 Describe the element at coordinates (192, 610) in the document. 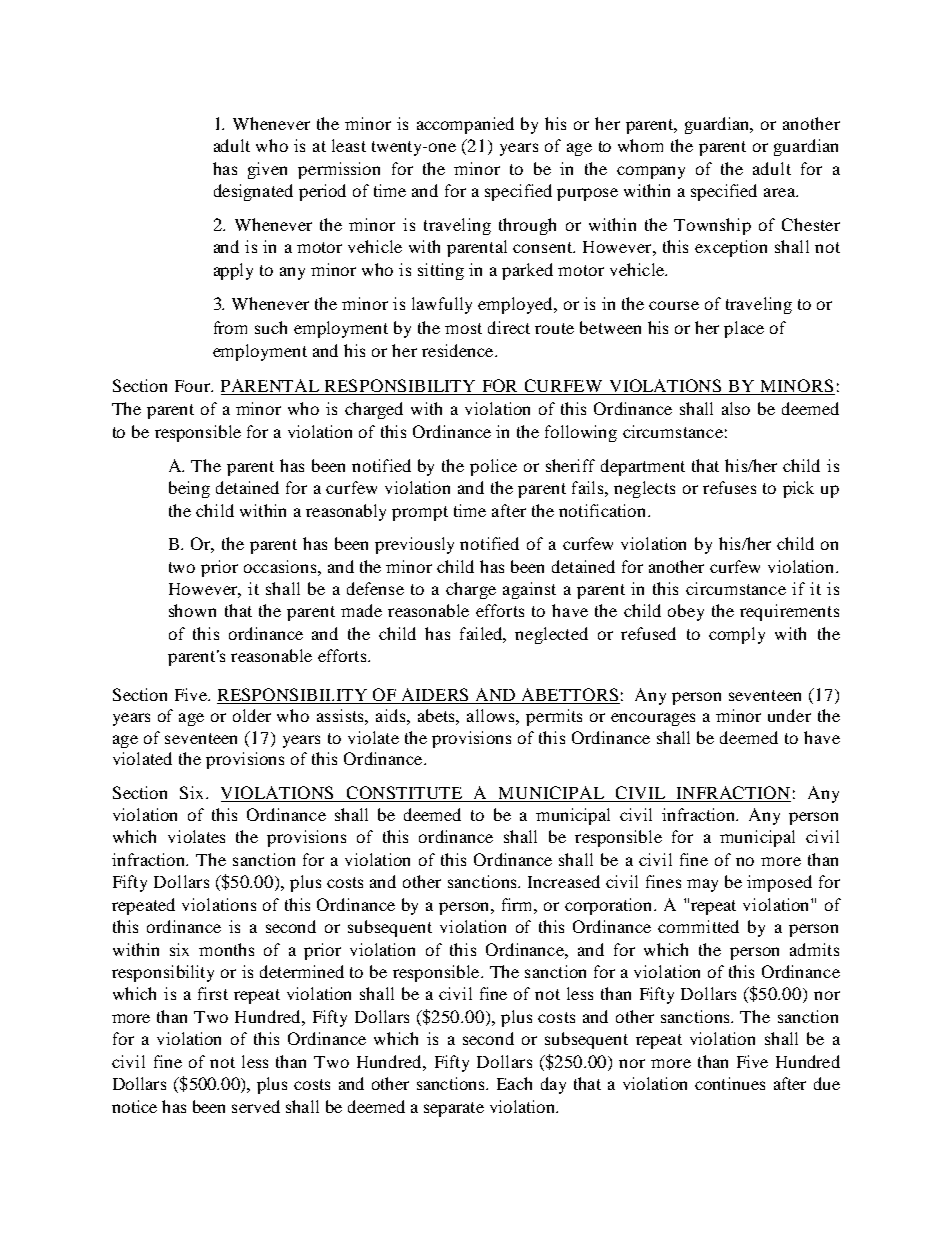

I see `shown` at that location.
